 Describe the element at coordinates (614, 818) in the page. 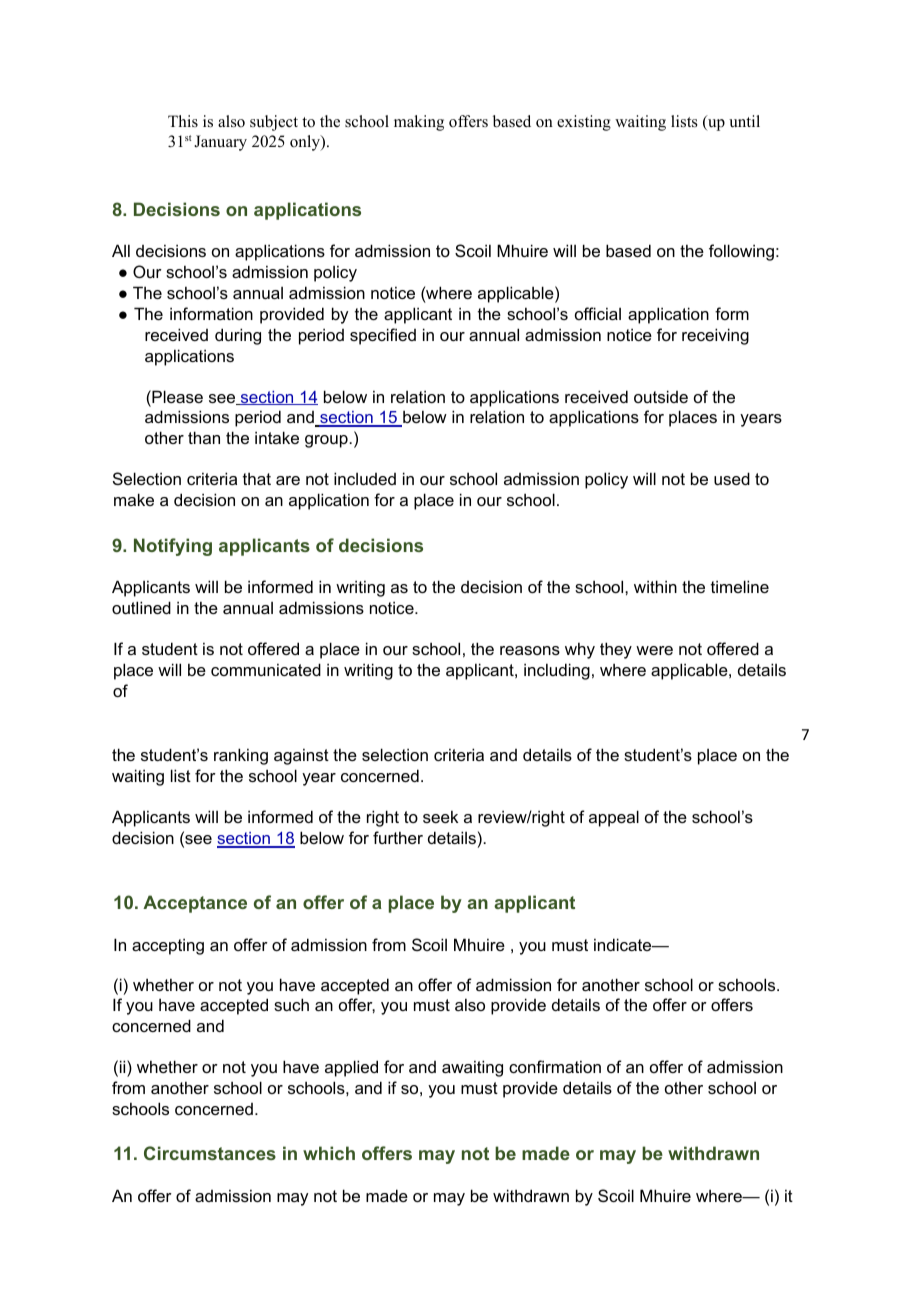

I see `appeal` at that location.
